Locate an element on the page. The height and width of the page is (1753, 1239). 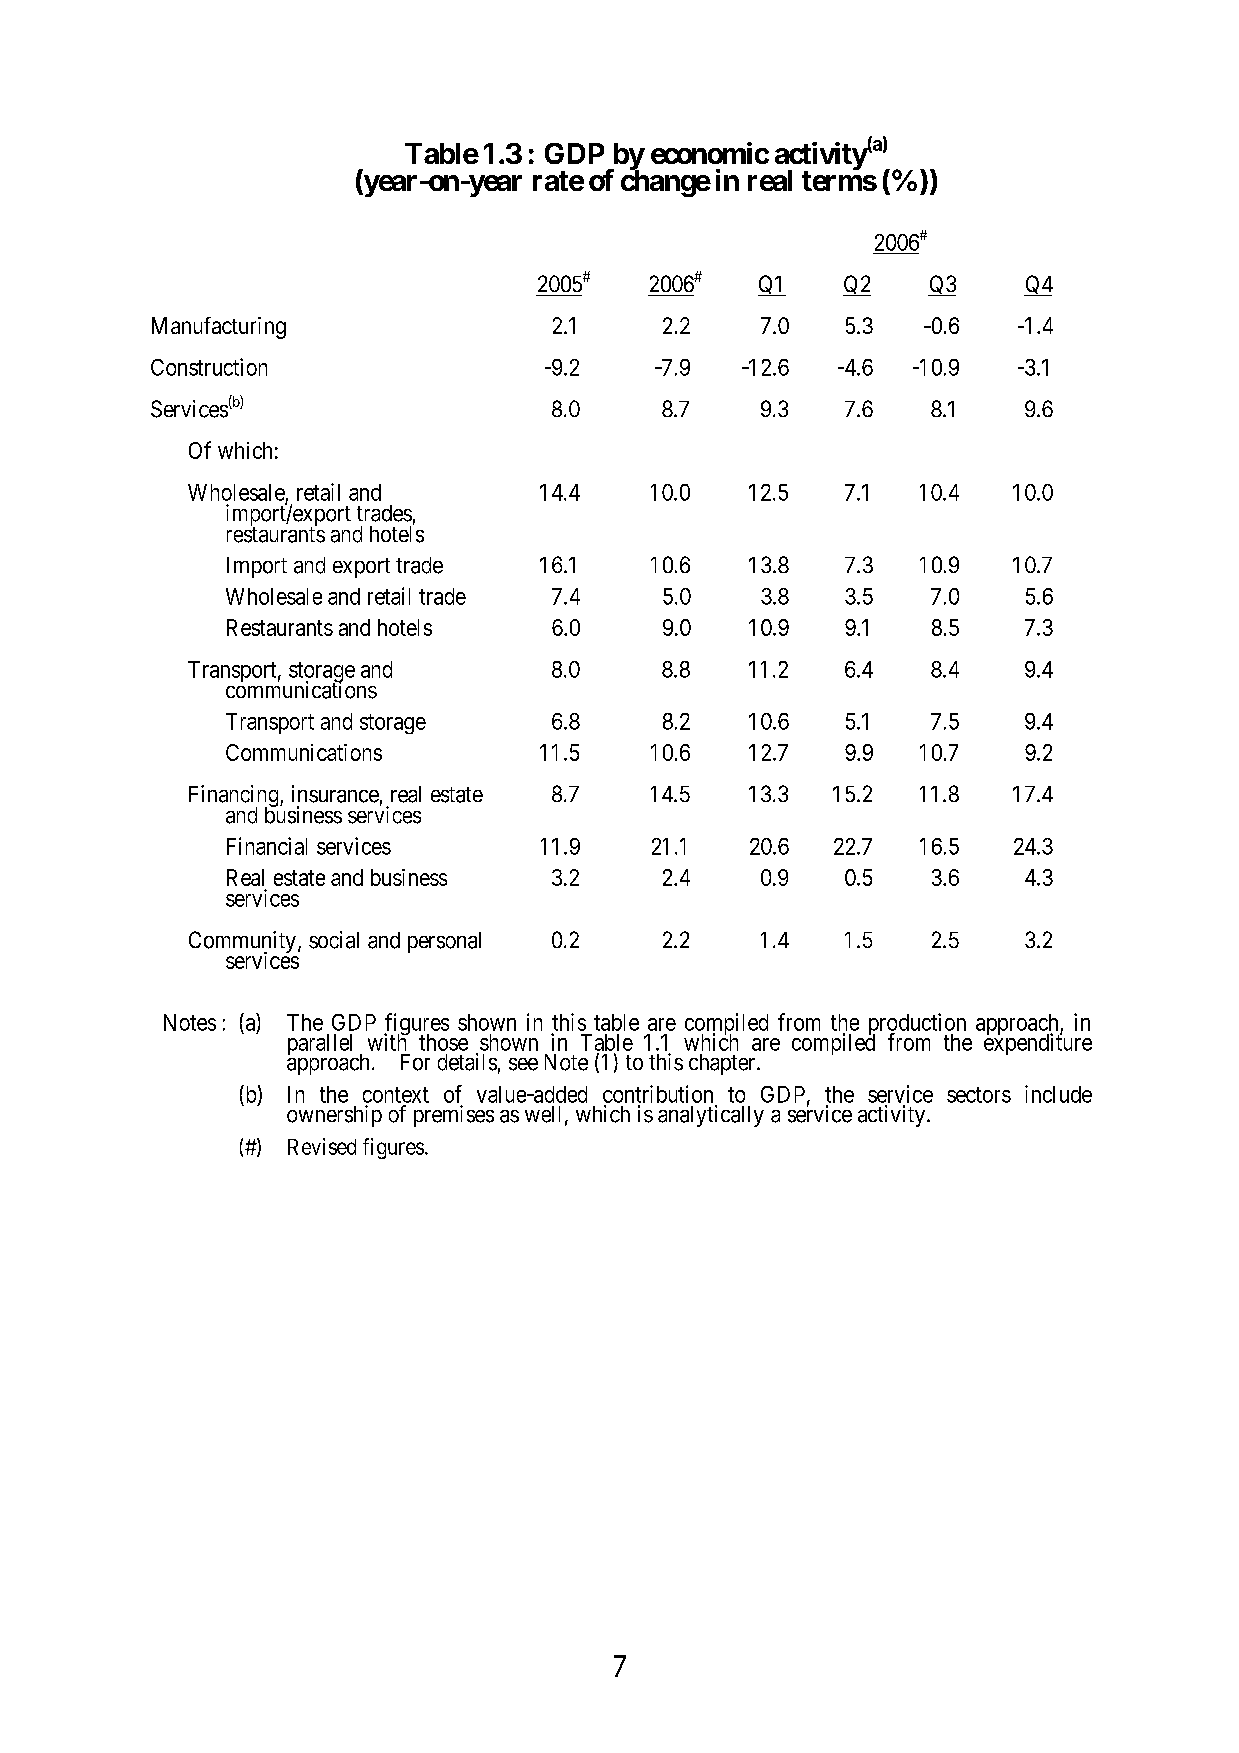
Manufacturing is located at coordinates (219, 328).
